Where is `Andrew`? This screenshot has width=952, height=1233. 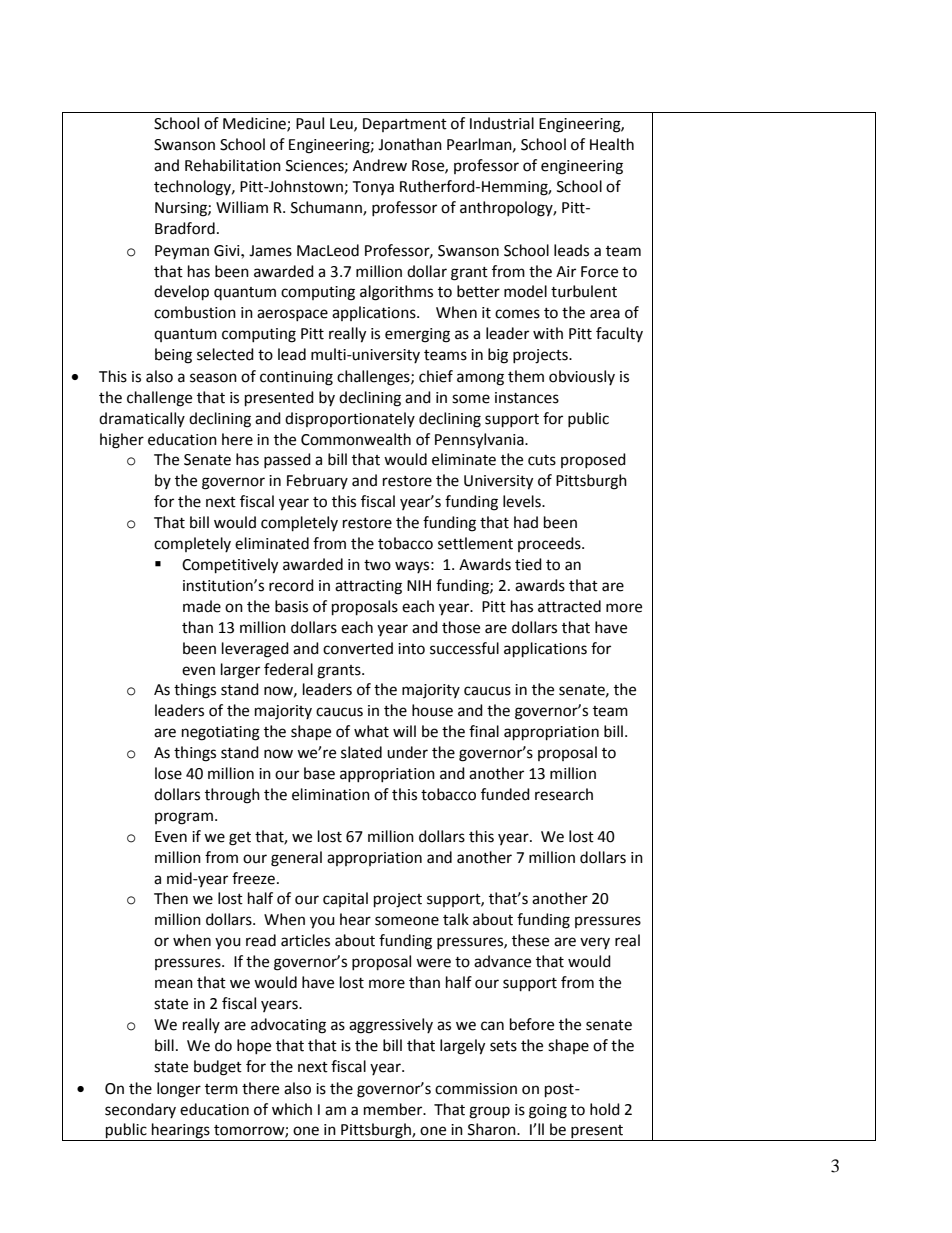 Andrew is located at coordinates (380, 165).
